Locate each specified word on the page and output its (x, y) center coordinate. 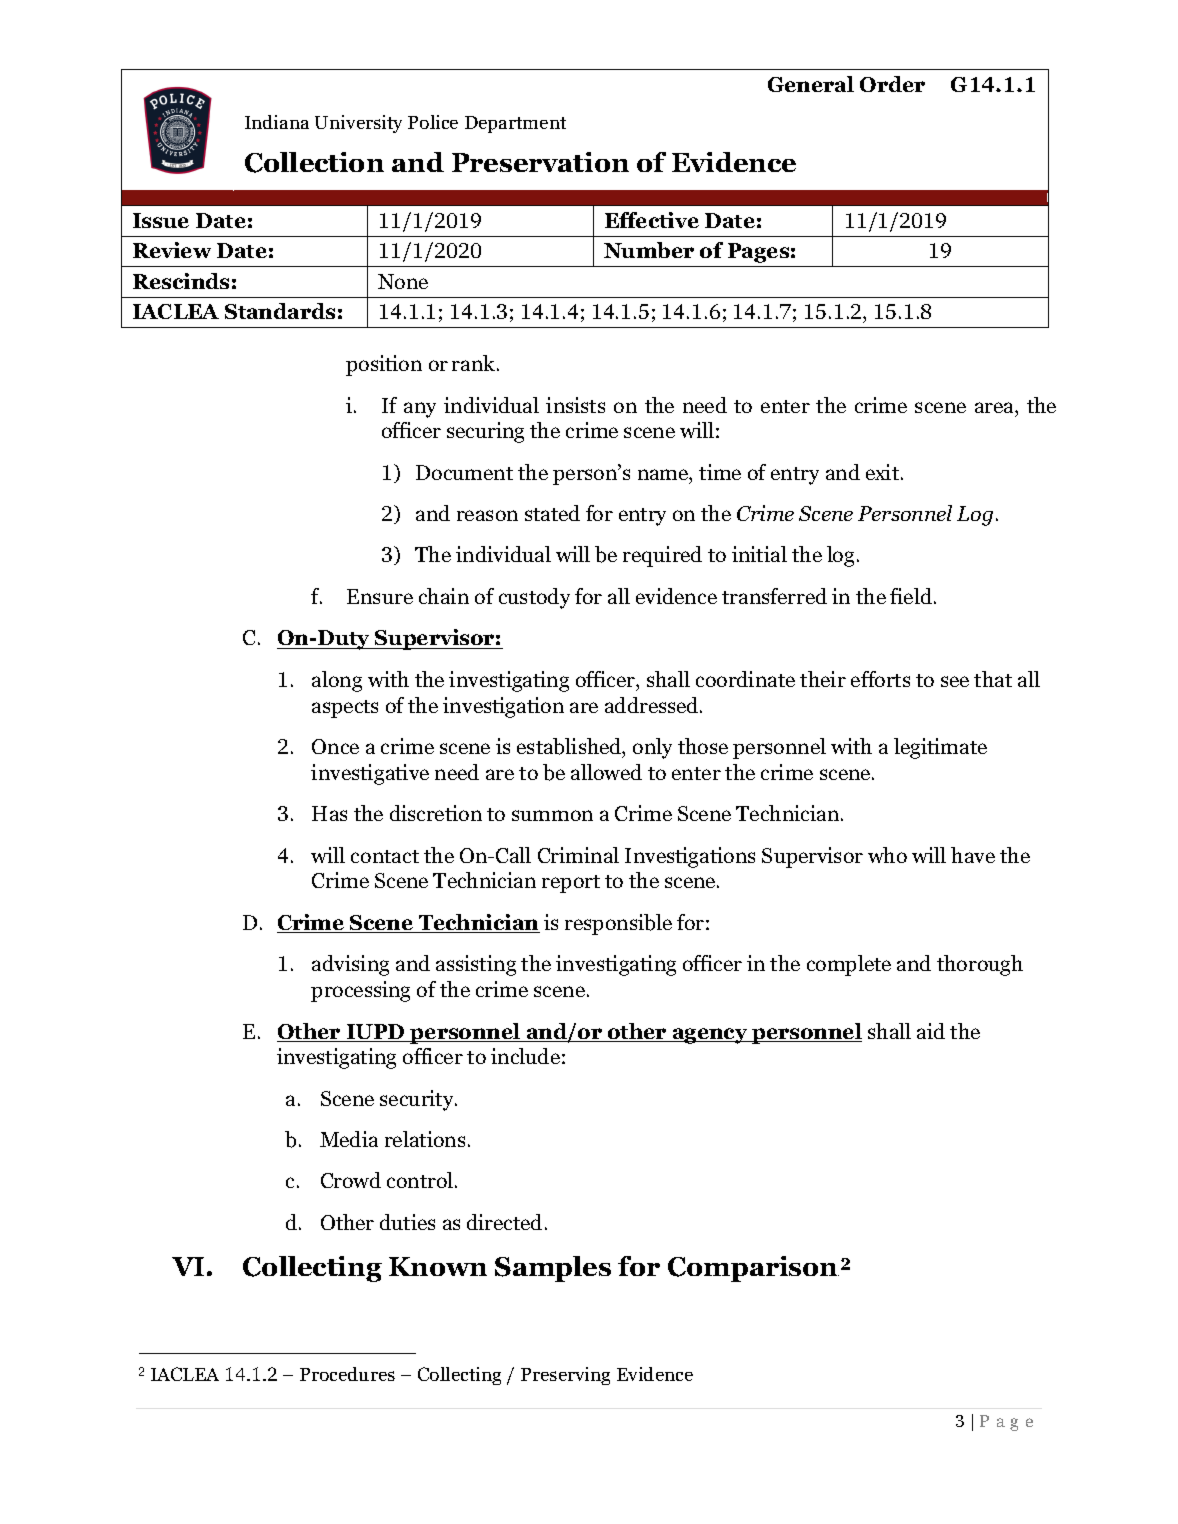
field (911, 596)
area (995, 407)
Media (349, 1139)
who (887, 855)
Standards (280, 311)
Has (329, 813)
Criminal (578, 855)
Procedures (347, 1374)
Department (515, 124)
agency (710, 1036)
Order (892, 84)
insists (575, 405)
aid (931, 1031)
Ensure (380, 596)
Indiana (277, 122)
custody (534, 598)
